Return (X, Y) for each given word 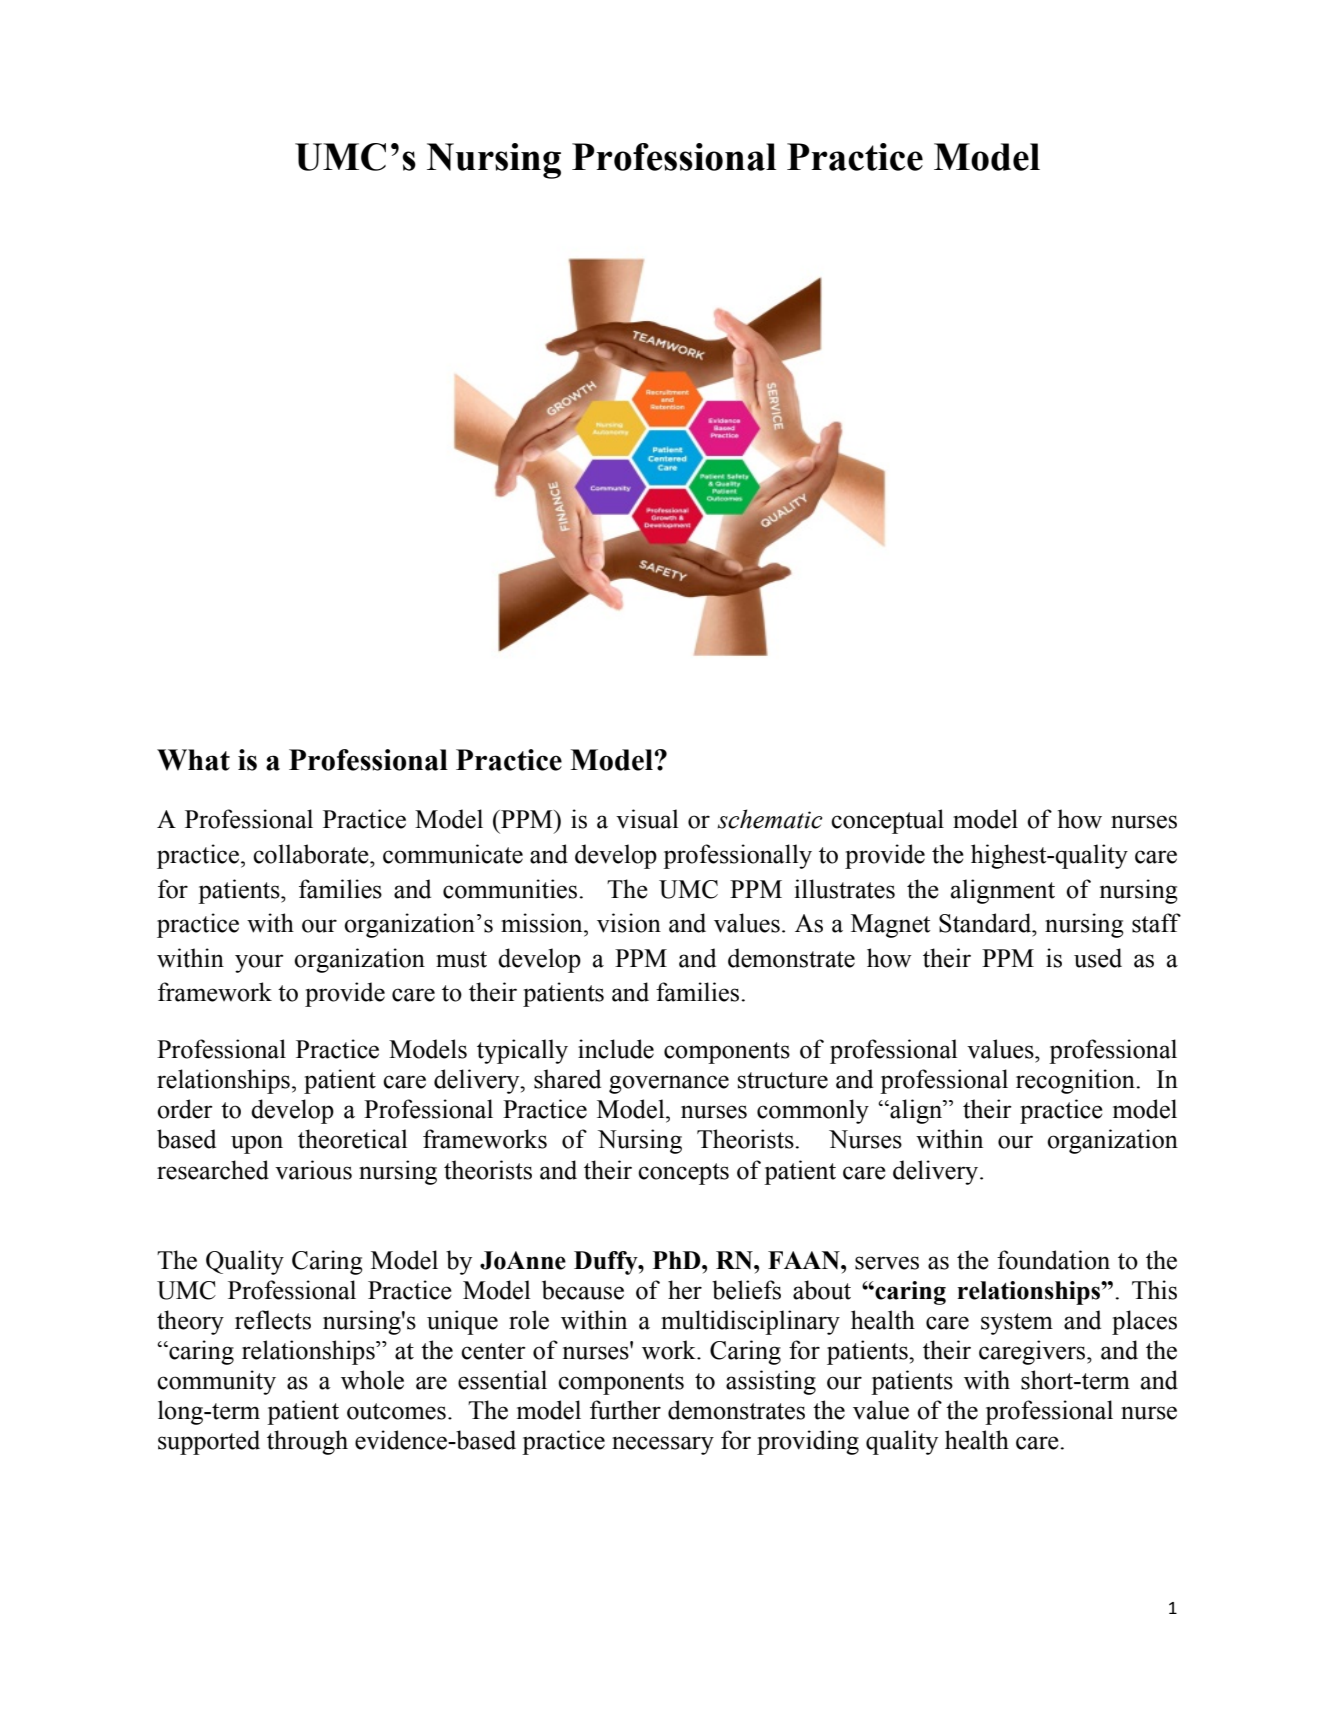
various (313, 1170)
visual (647, 819)
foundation (1053, 1260)
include (616, 1049)
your (259, 963)
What (193, 760)
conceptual (887, 821)
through (307, 1442)
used (1098, 958)
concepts (683, 1174)
